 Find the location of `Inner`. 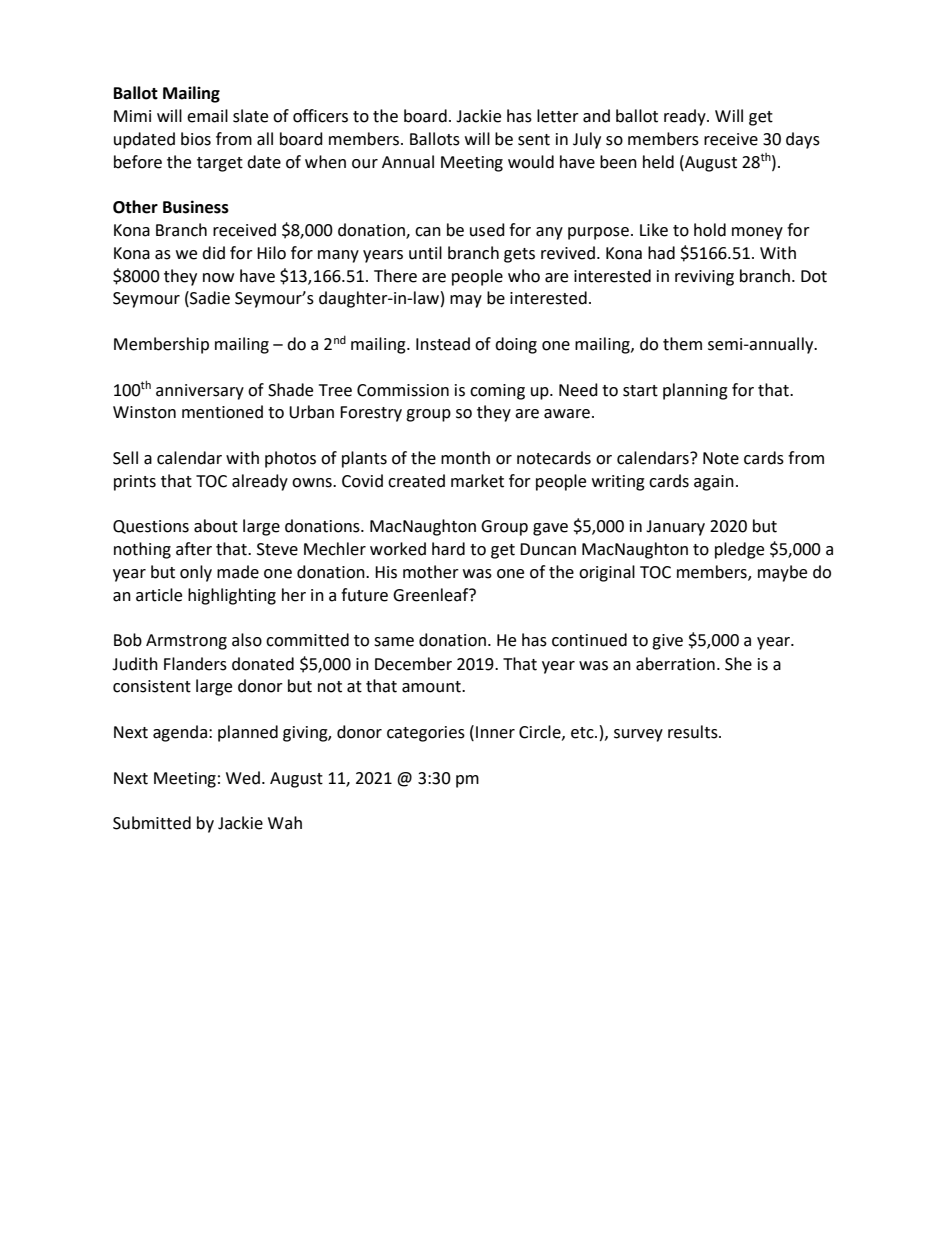

Inner is located at coordinates (495, 732).
